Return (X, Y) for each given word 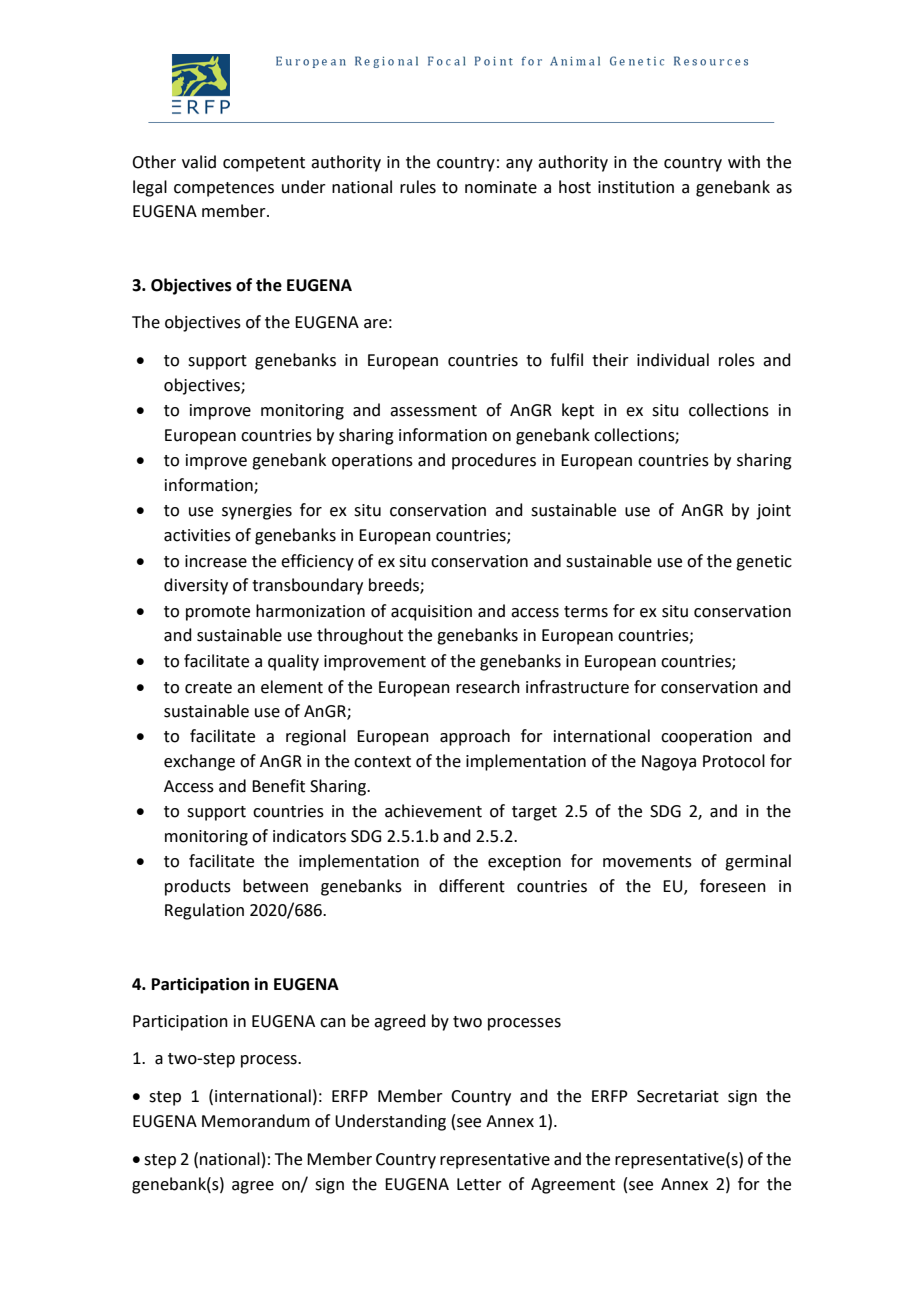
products (198, 887)
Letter (479, 1184)
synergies (257, 512)
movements (647, 862)
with (744, 162)
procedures (494, 461)
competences (224, 189)
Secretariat (678, 1096)
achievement (433, 811)
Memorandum (256, 1121)
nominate (501, 187)
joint (773, 512)
